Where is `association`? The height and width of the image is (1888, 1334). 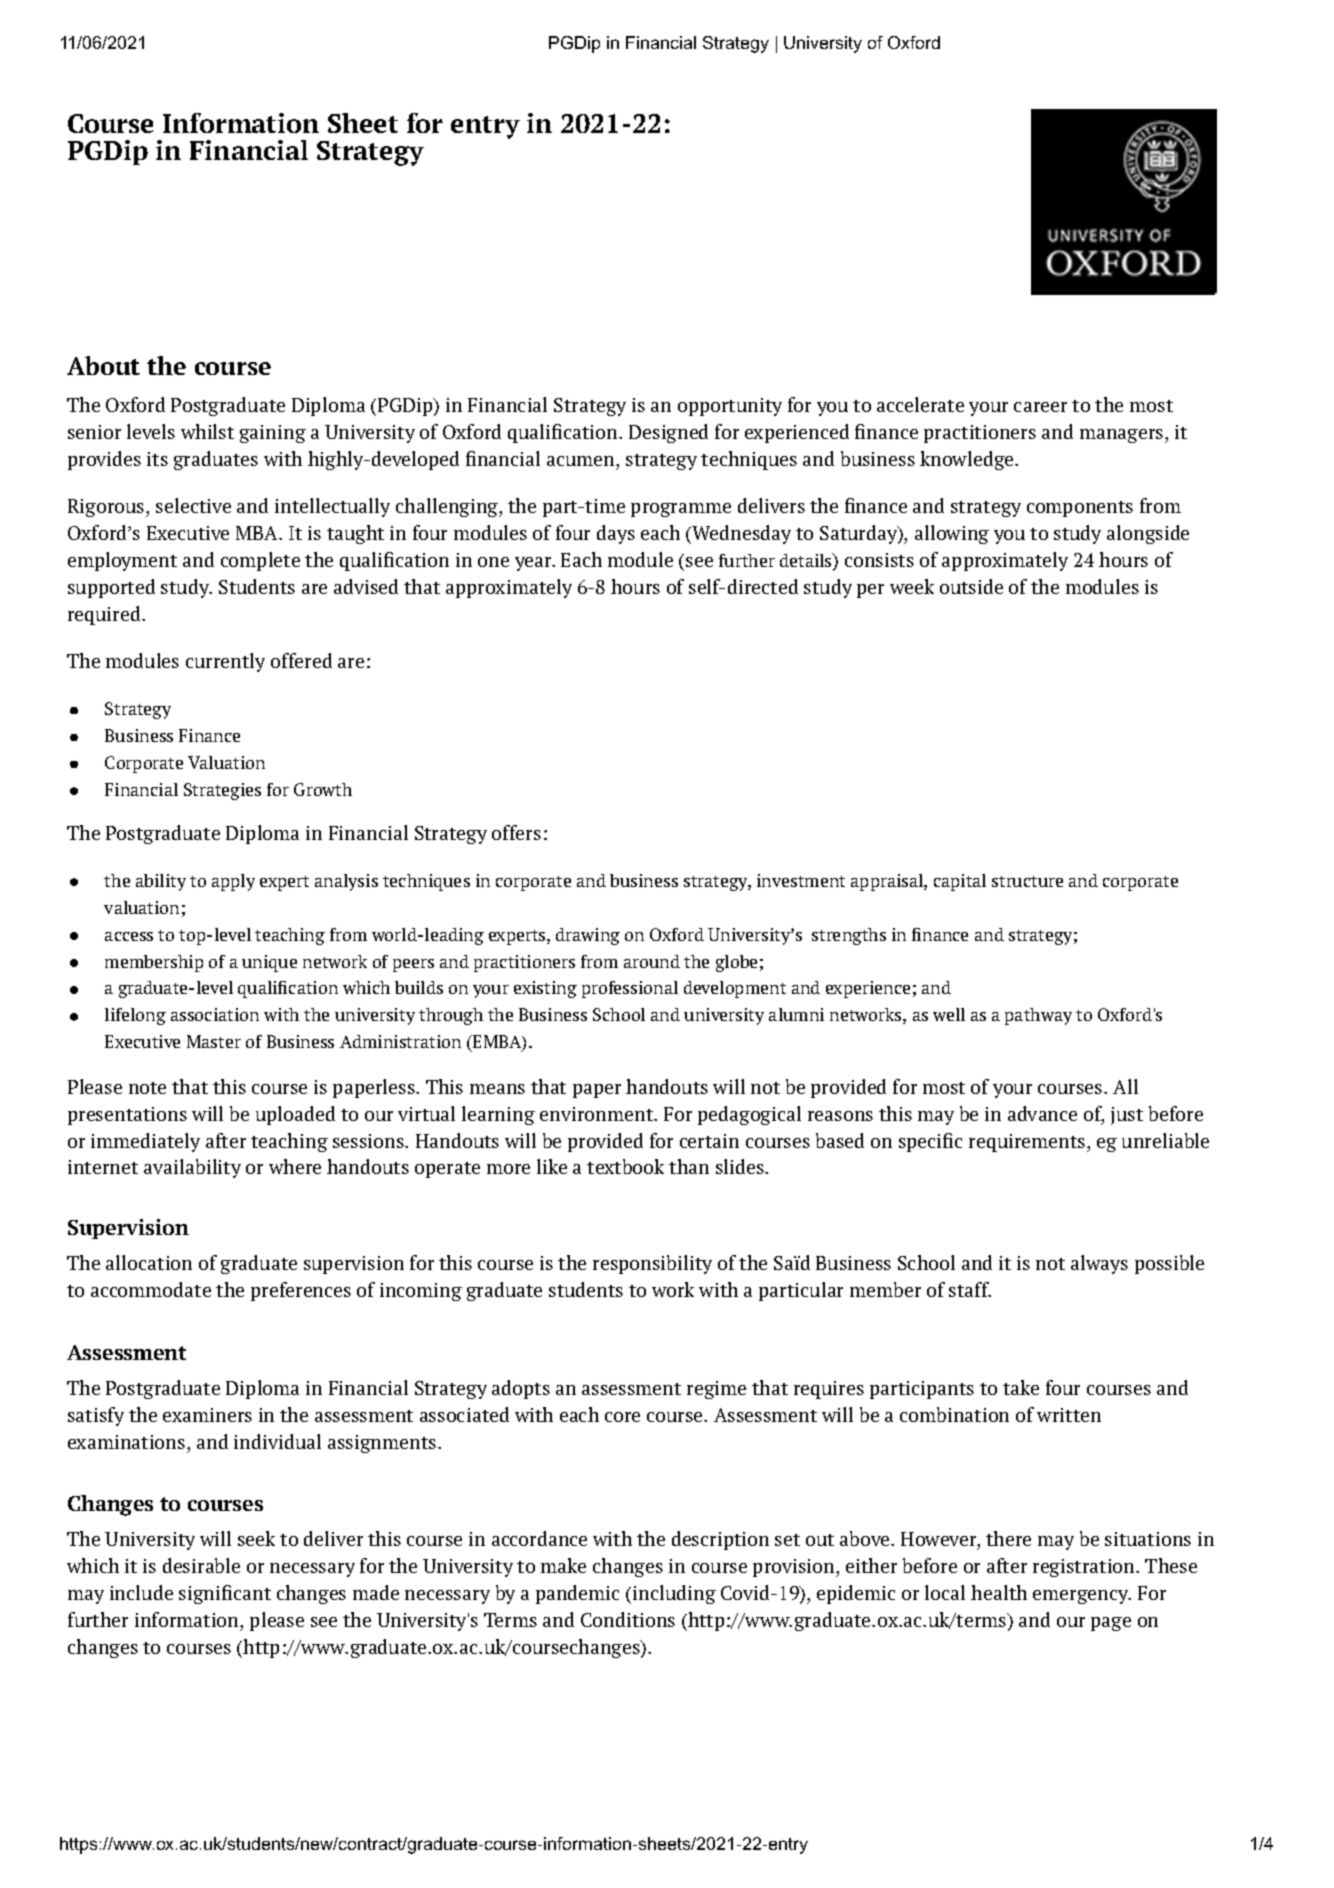 association is located at coordinates (215, 1014).
